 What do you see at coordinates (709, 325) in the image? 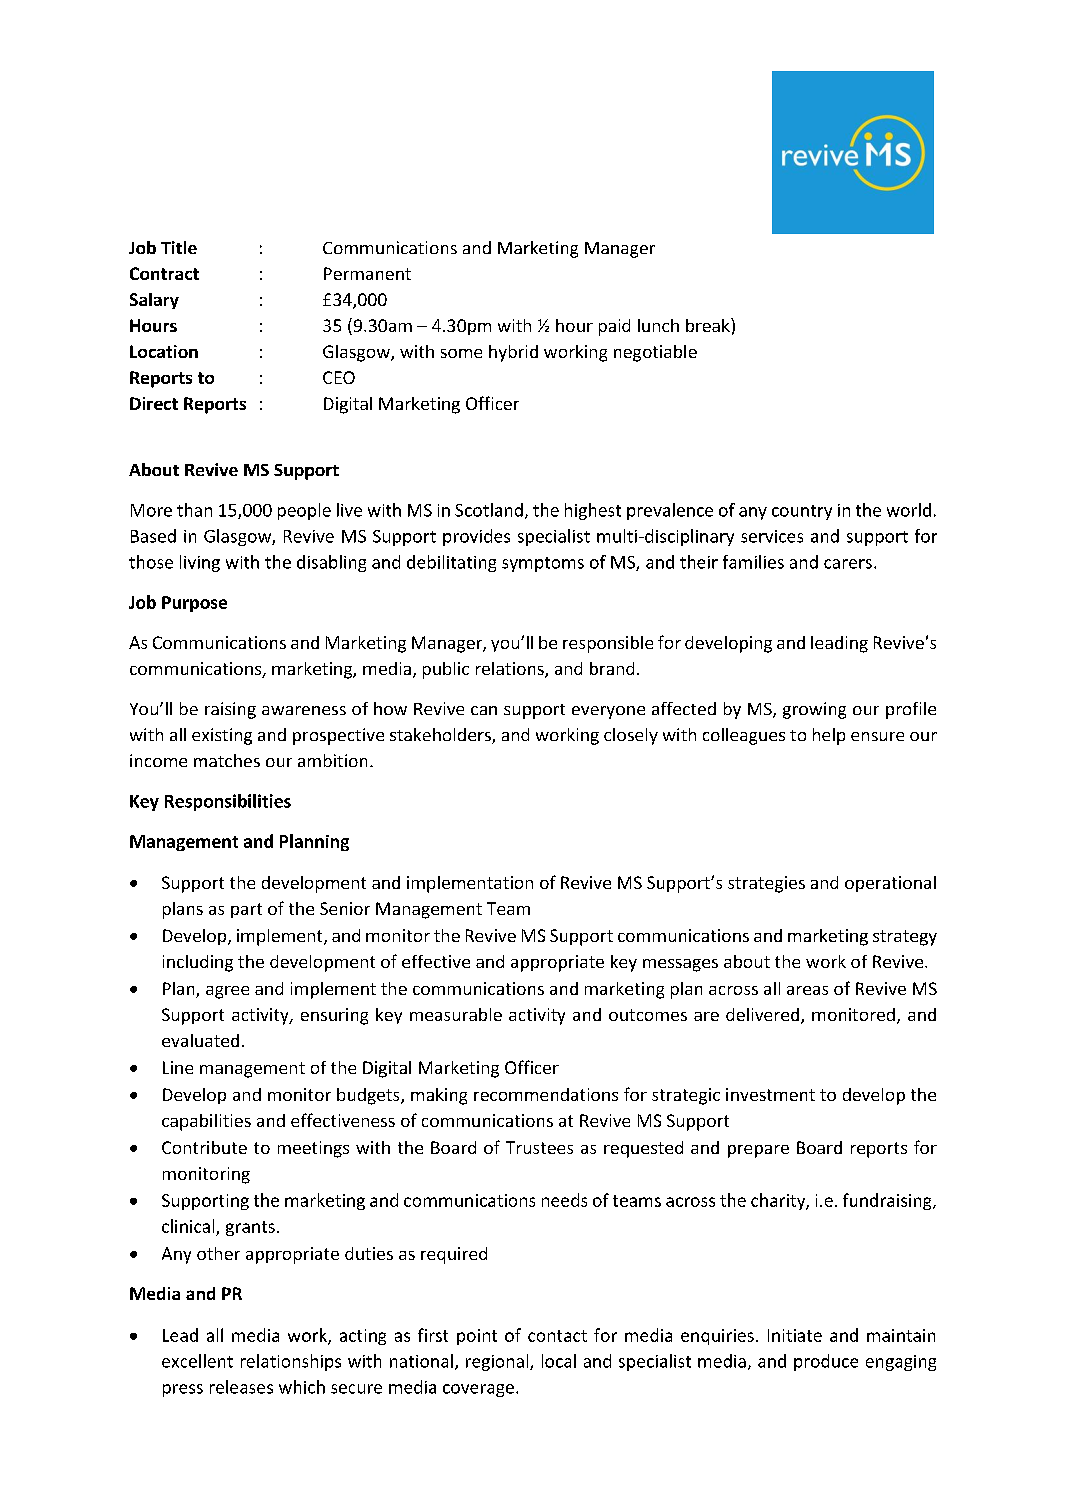
I see `break` at bounding box center [709, 325].
